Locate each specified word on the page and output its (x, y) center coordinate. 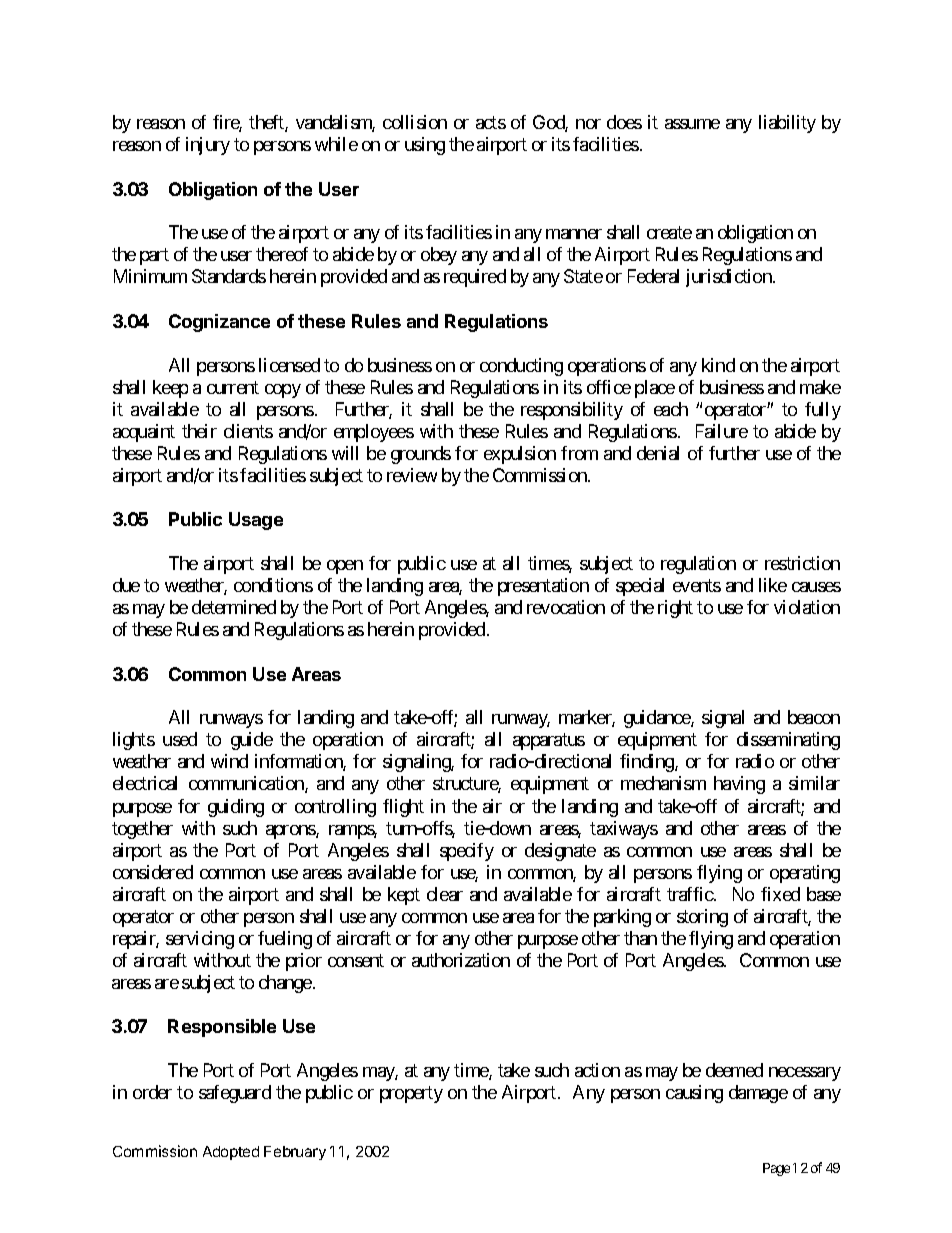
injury (208, 146)
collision (415, 122)
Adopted (231, 1153)
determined (234, 607)
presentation (543, 587)
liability (787, 124)
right (675, 609)
